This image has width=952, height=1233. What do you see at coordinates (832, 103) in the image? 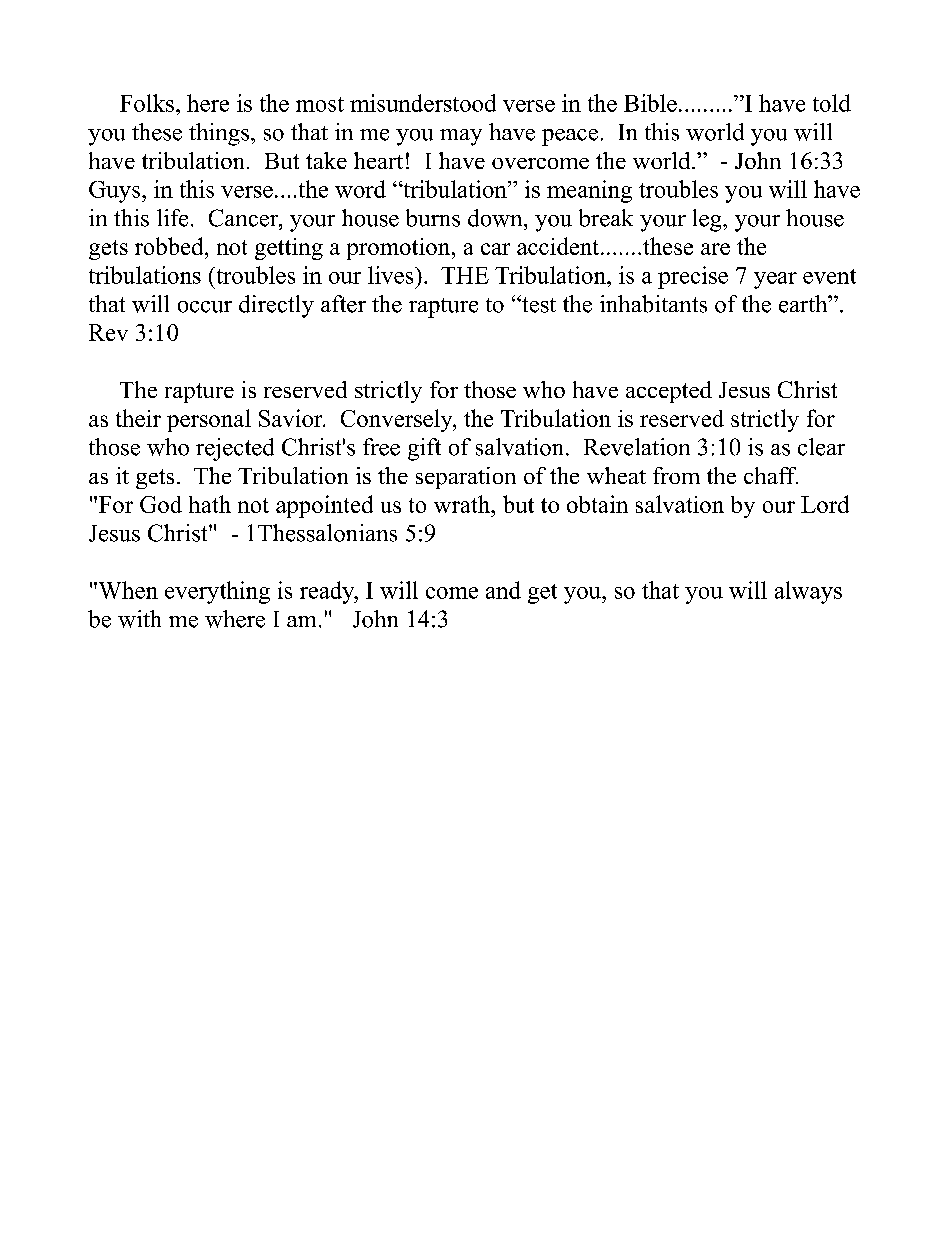
I see `told` at bounding box center [832, 103].
